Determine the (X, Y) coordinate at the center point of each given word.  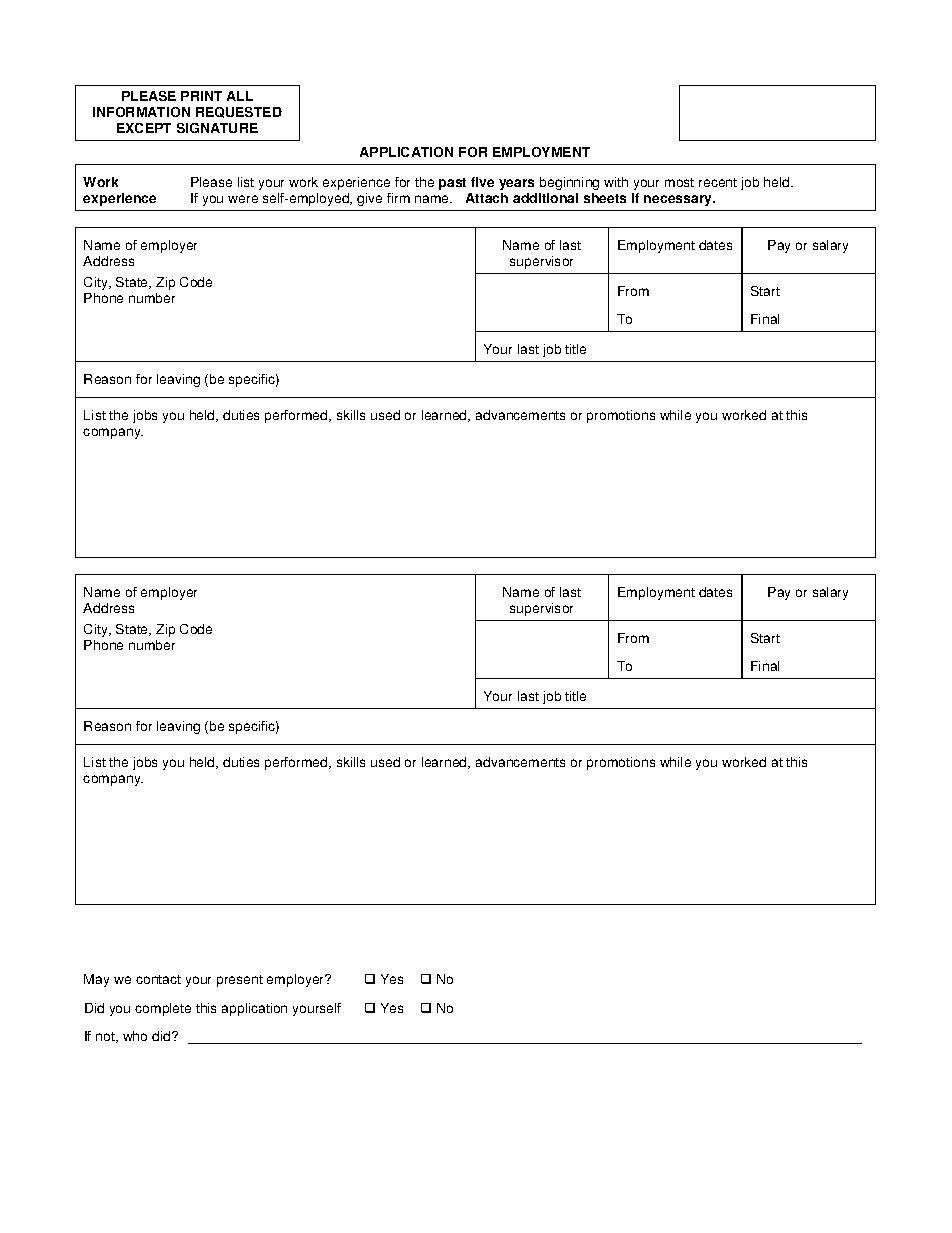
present (240, 981)
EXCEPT (144, 128)
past (452, 184)
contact (158, 979)
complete (163, 1009)
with (616, 182)
